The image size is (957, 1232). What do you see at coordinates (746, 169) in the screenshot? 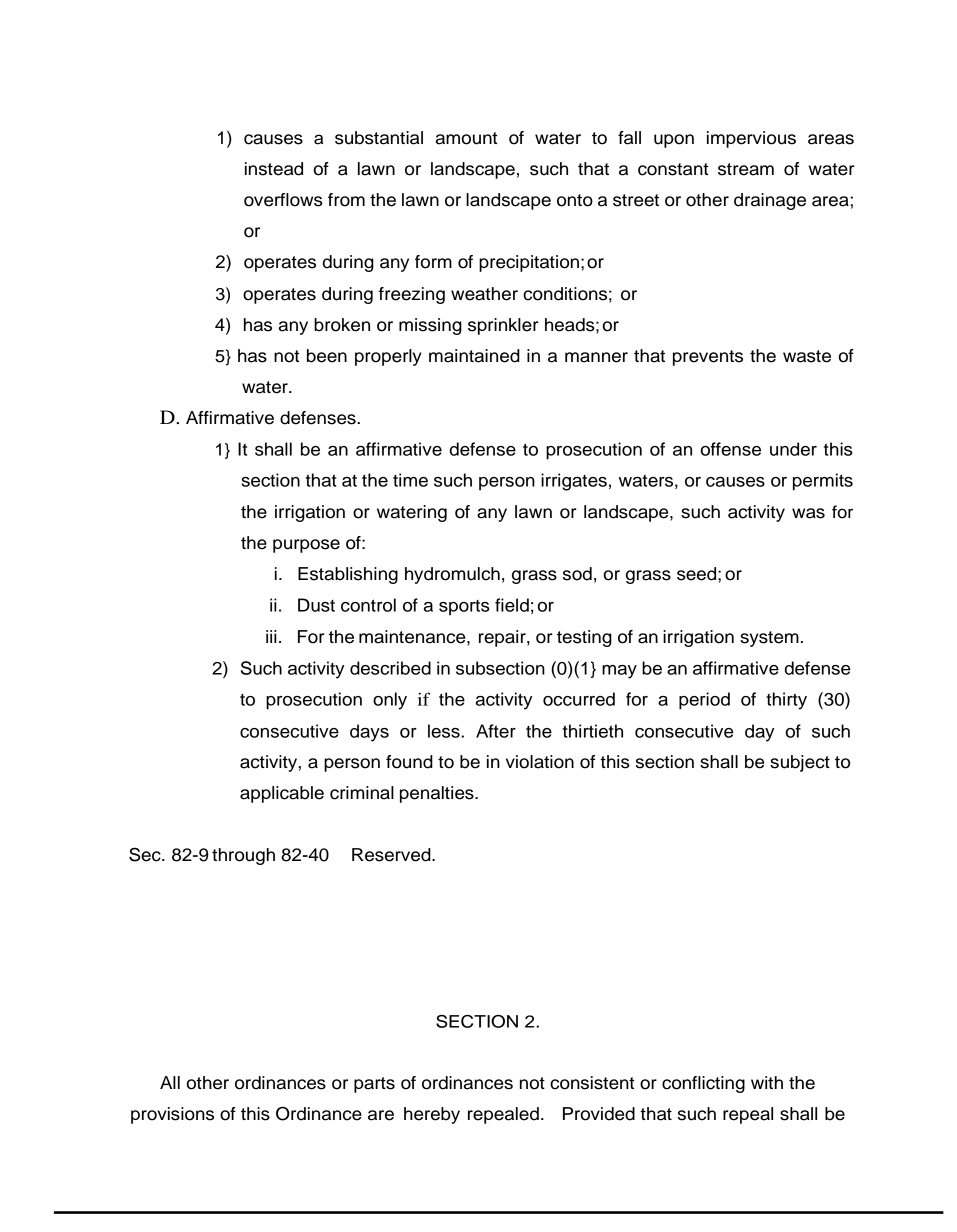
I see `stream` at bounding box center [746, 169].
